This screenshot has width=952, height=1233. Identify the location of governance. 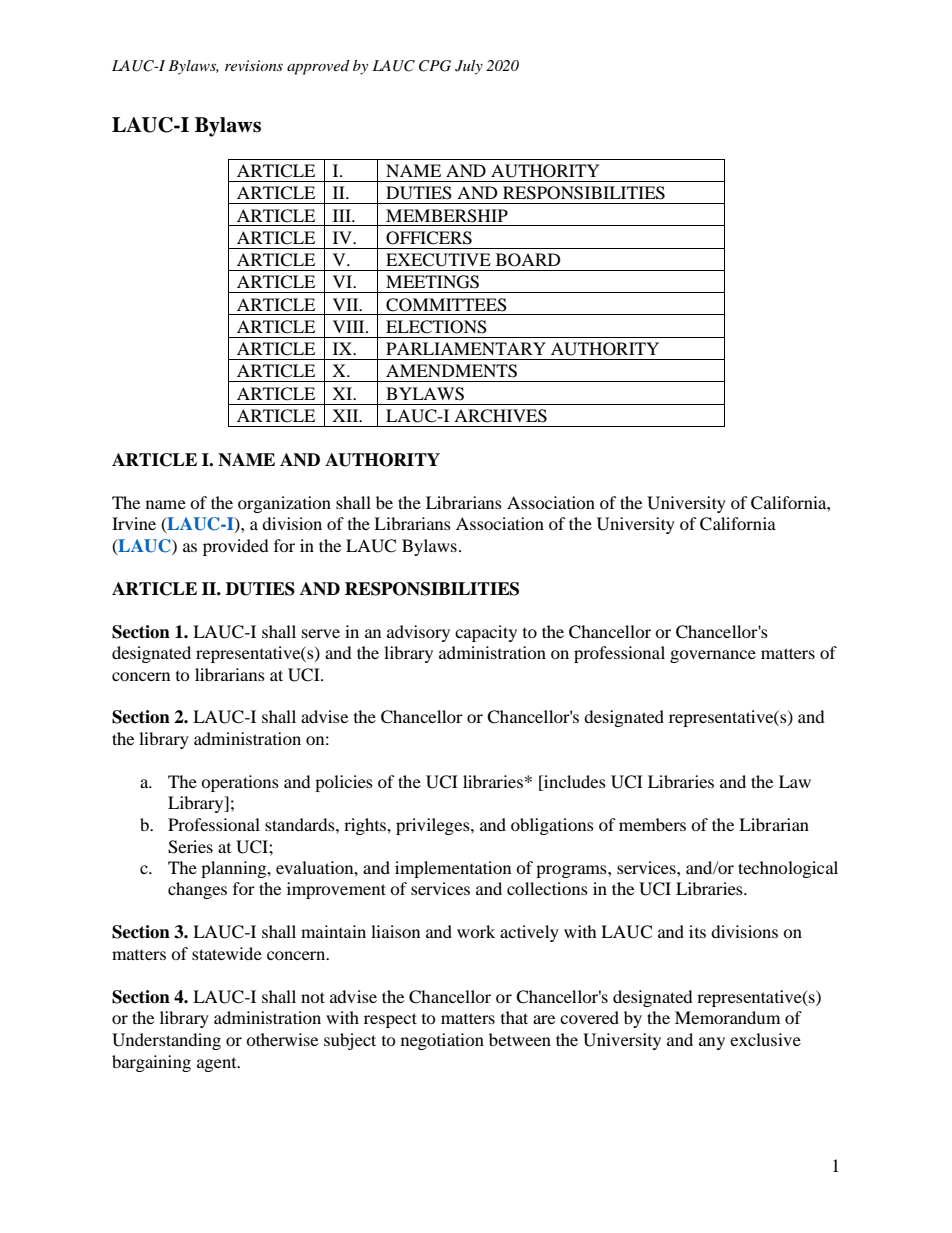
(713, 656).
